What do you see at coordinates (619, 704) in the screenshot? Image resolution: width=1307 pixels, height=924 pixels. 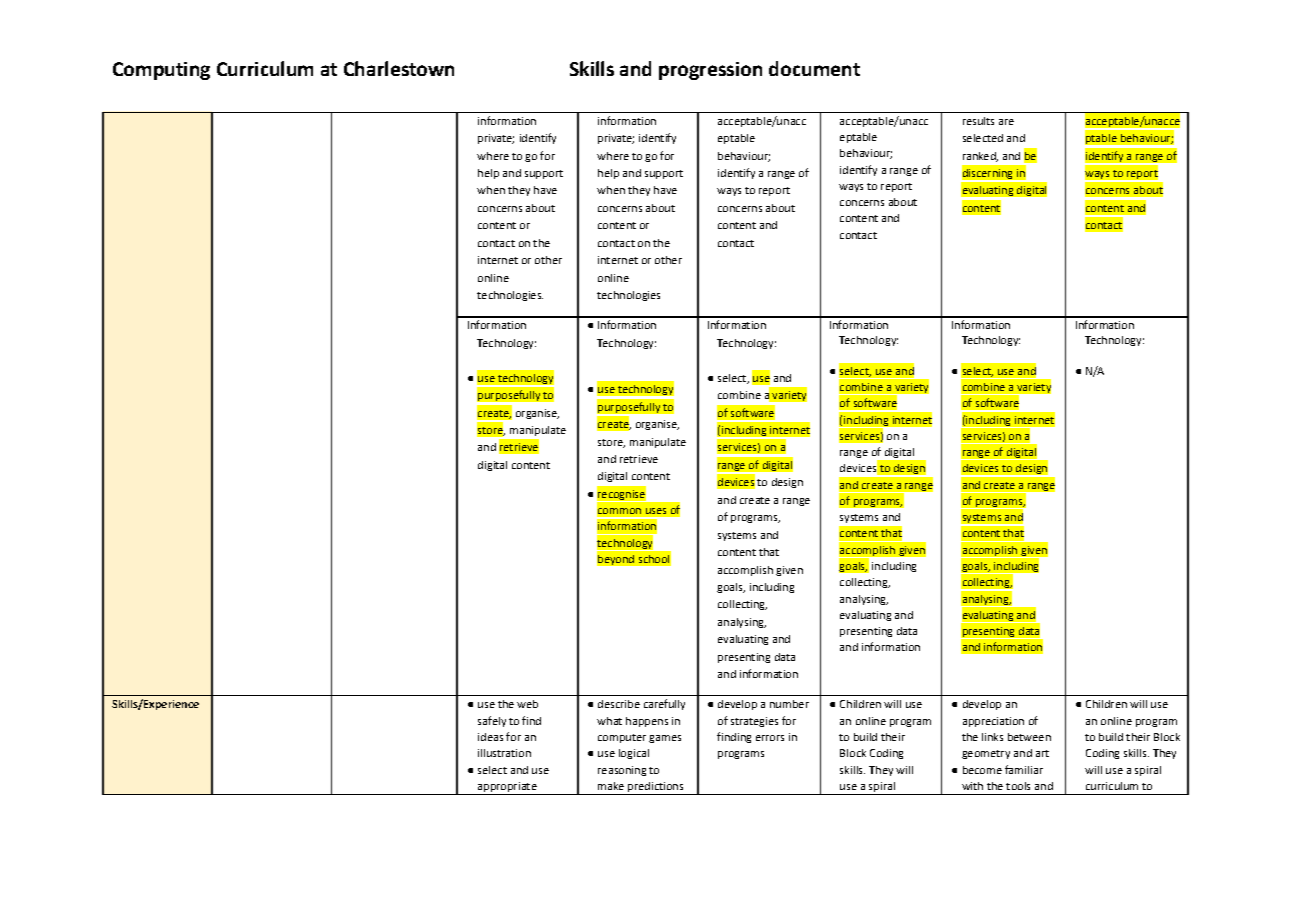 I see `describe` at bounding box center [619, 704].
